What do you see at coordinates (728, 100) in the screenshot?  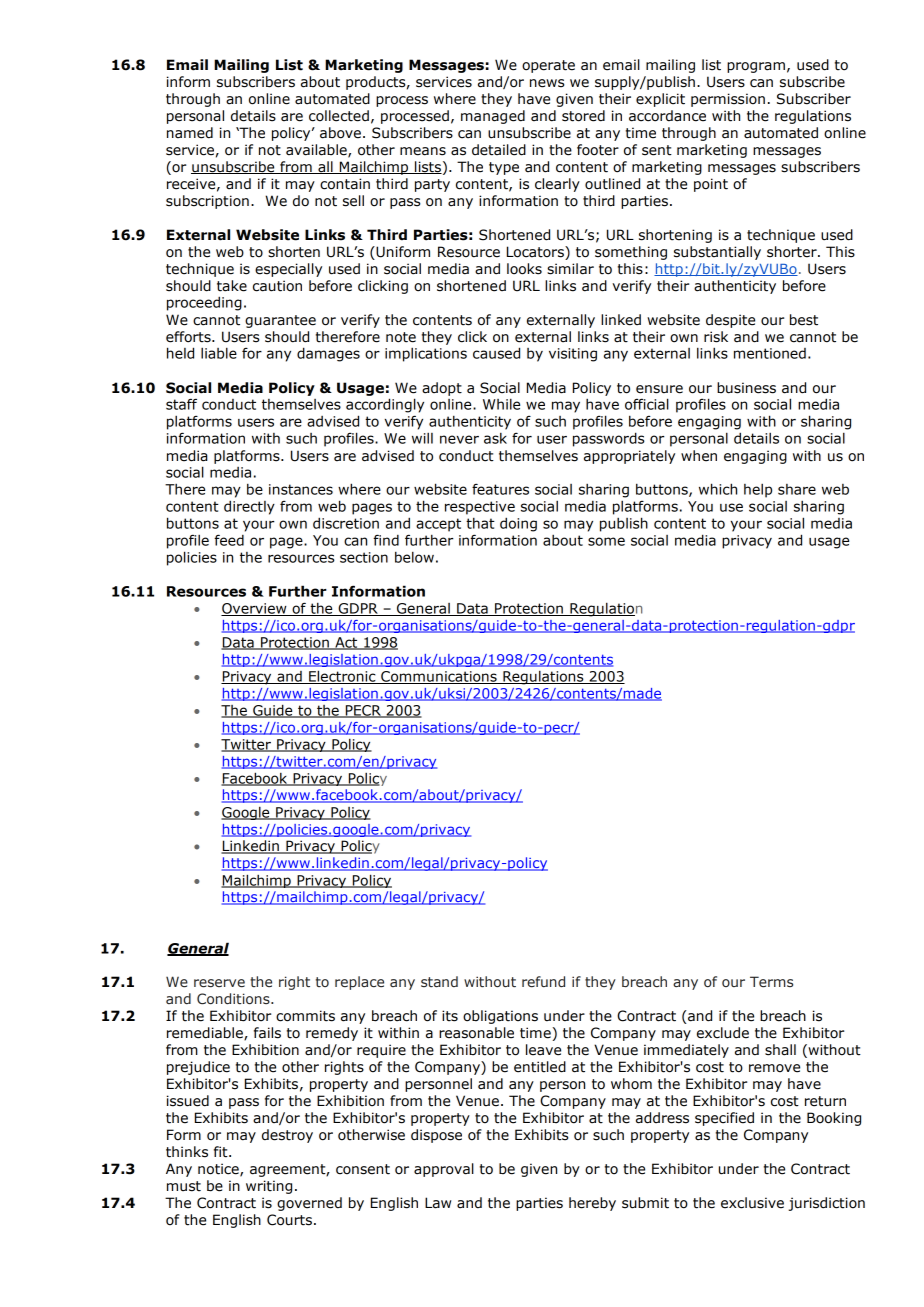 I see `permission` at bounding box center [728, 100].
